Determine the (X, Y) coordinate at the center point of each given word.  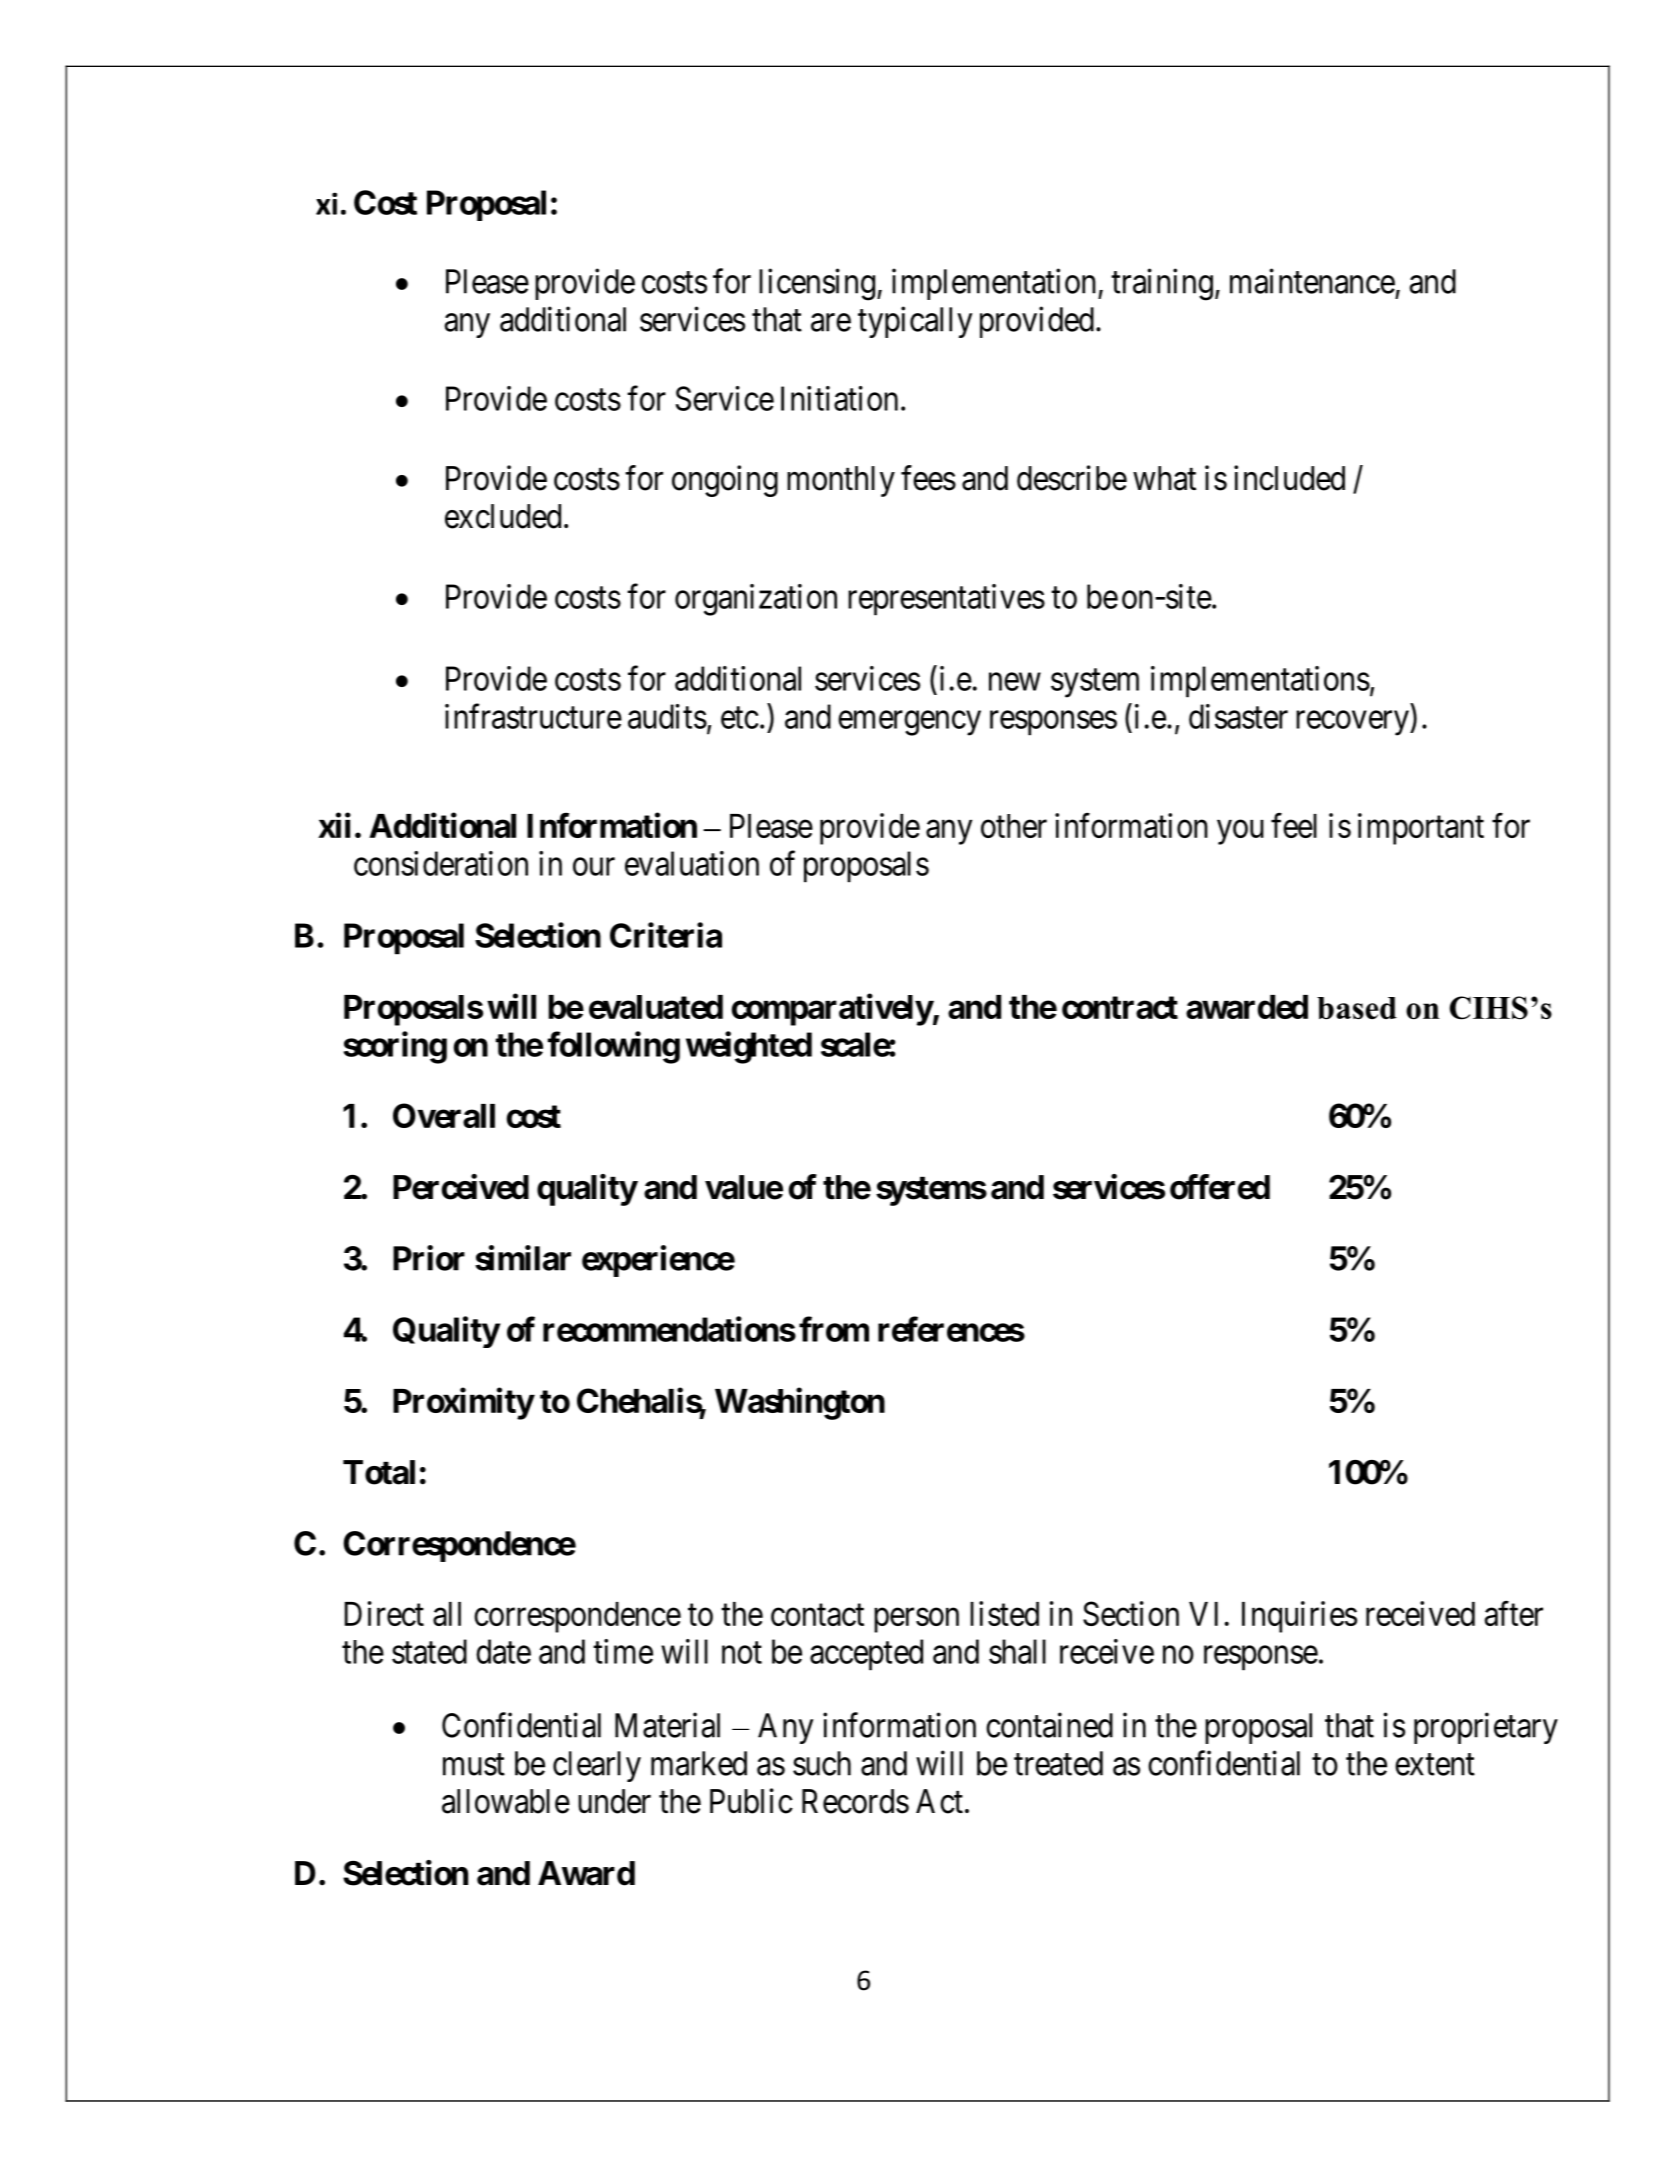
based (1357, 1008)
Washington (800, 1404)
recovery (1353, 723)
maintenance (1312, 281)
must (474, 1765)
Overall (444, 1115)
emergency (909, 723)
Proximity (463, 1404)
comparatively (832, 1009)
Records (855, 1801)
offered (1220, 1187)
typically (915, 322)
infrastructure (533, 716)
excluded (503, 516)
